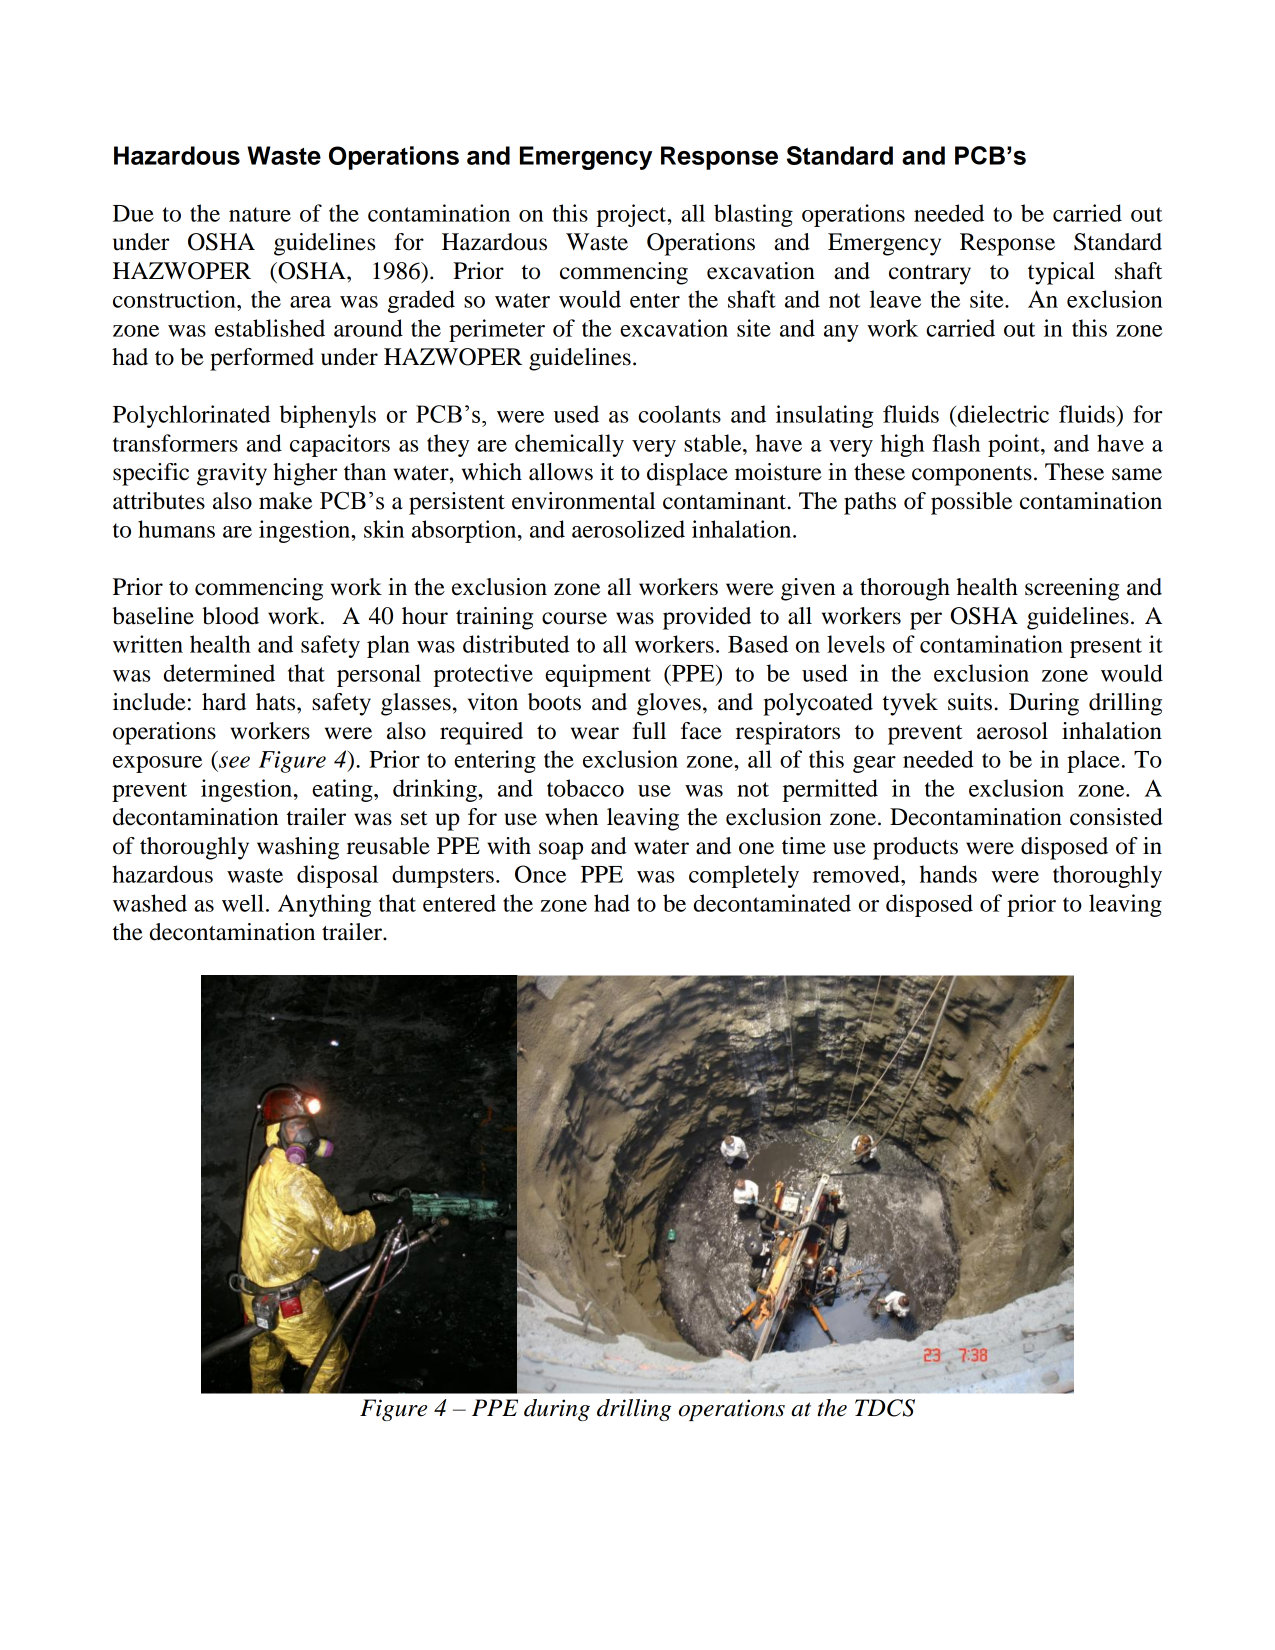 This page has width=1275, height=1650. I want to click on Once, so click(540, 874).
